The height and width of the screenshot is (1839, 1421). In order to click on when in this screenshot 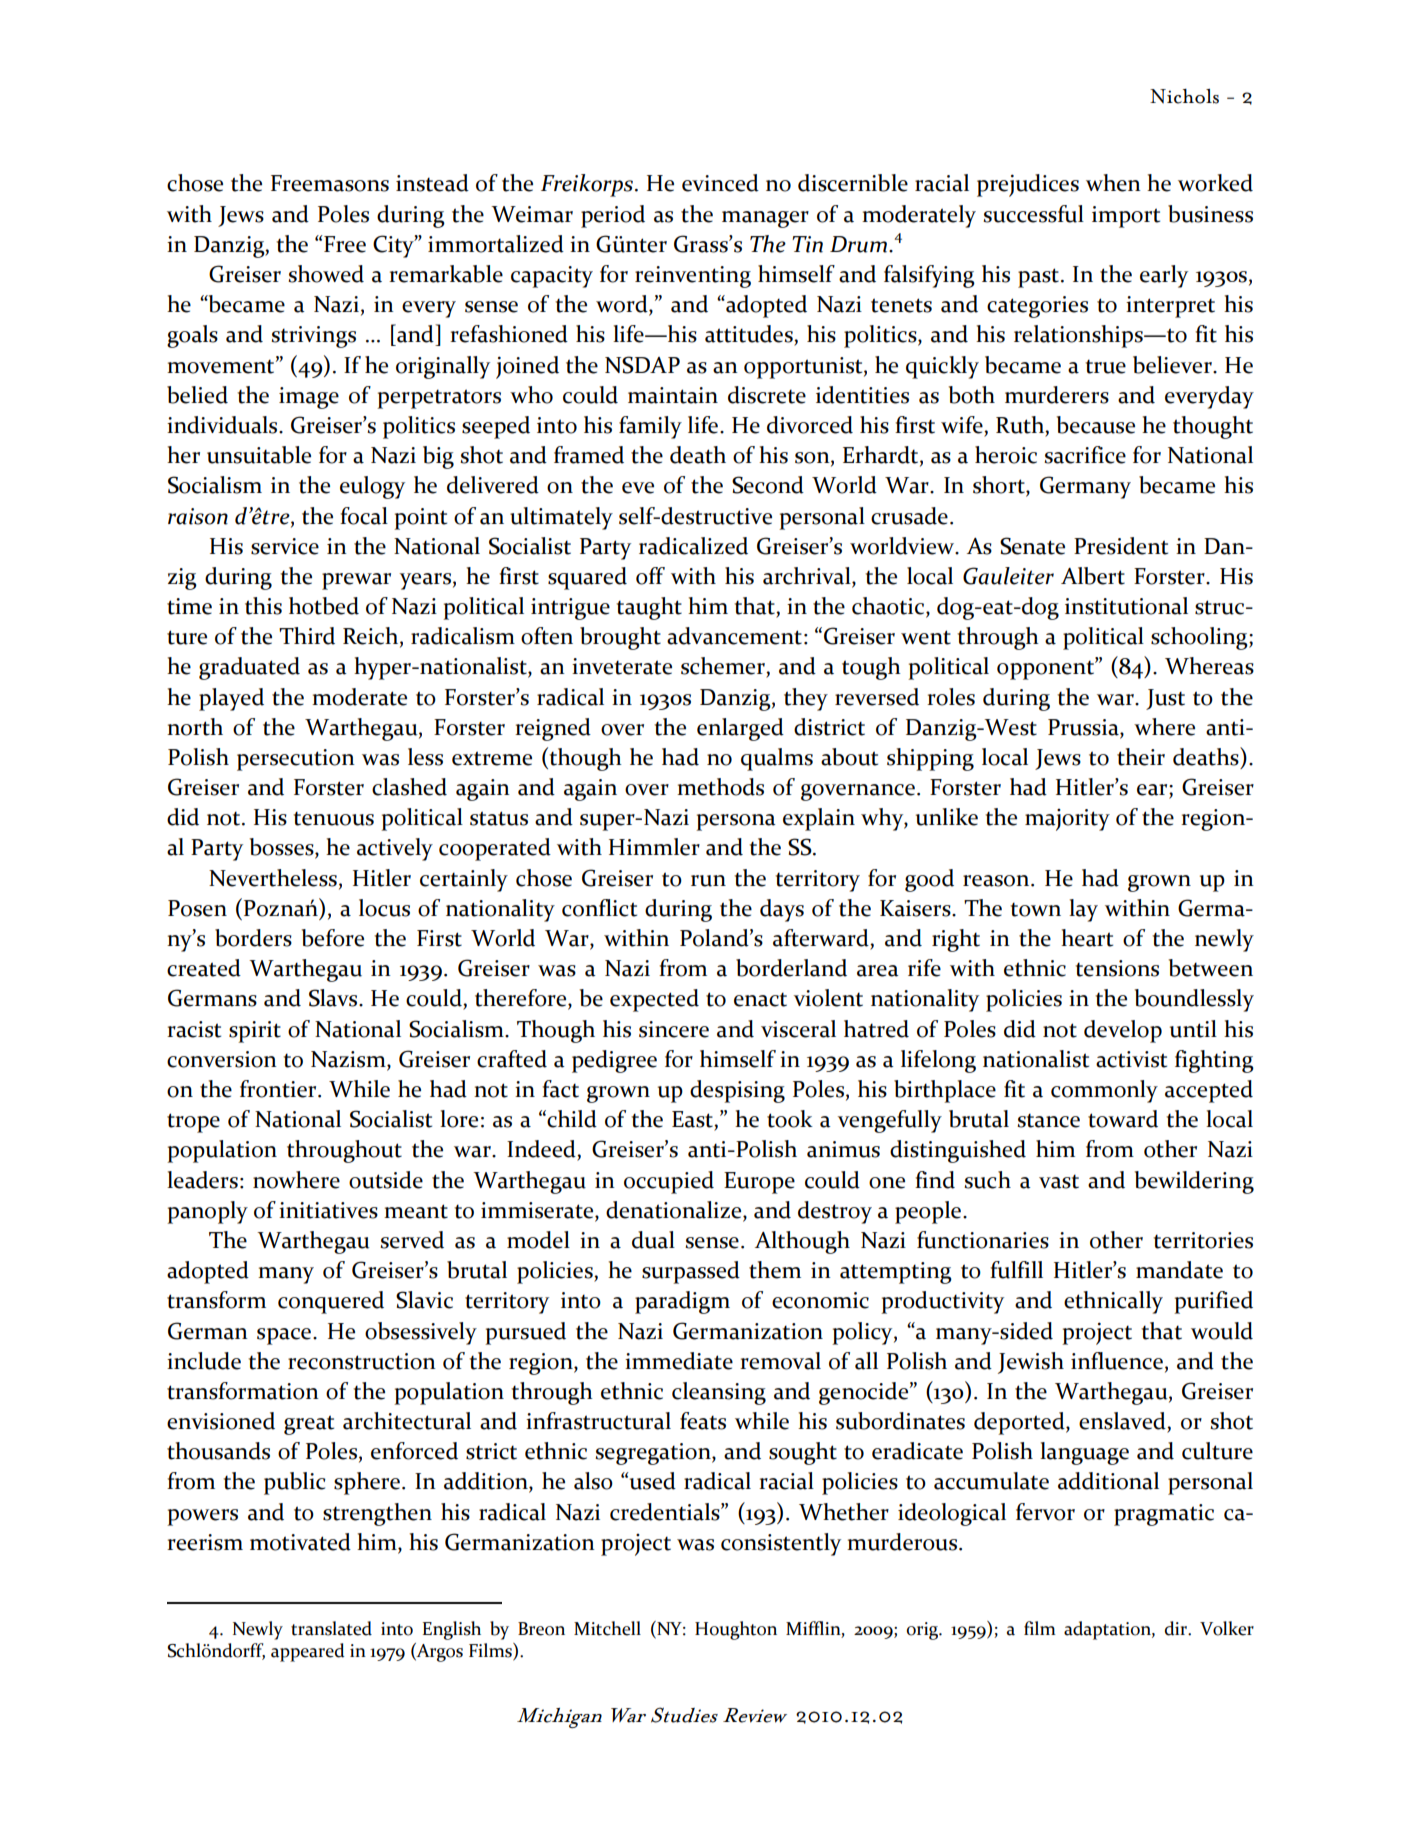, I will do `click(1113, 183)`.
